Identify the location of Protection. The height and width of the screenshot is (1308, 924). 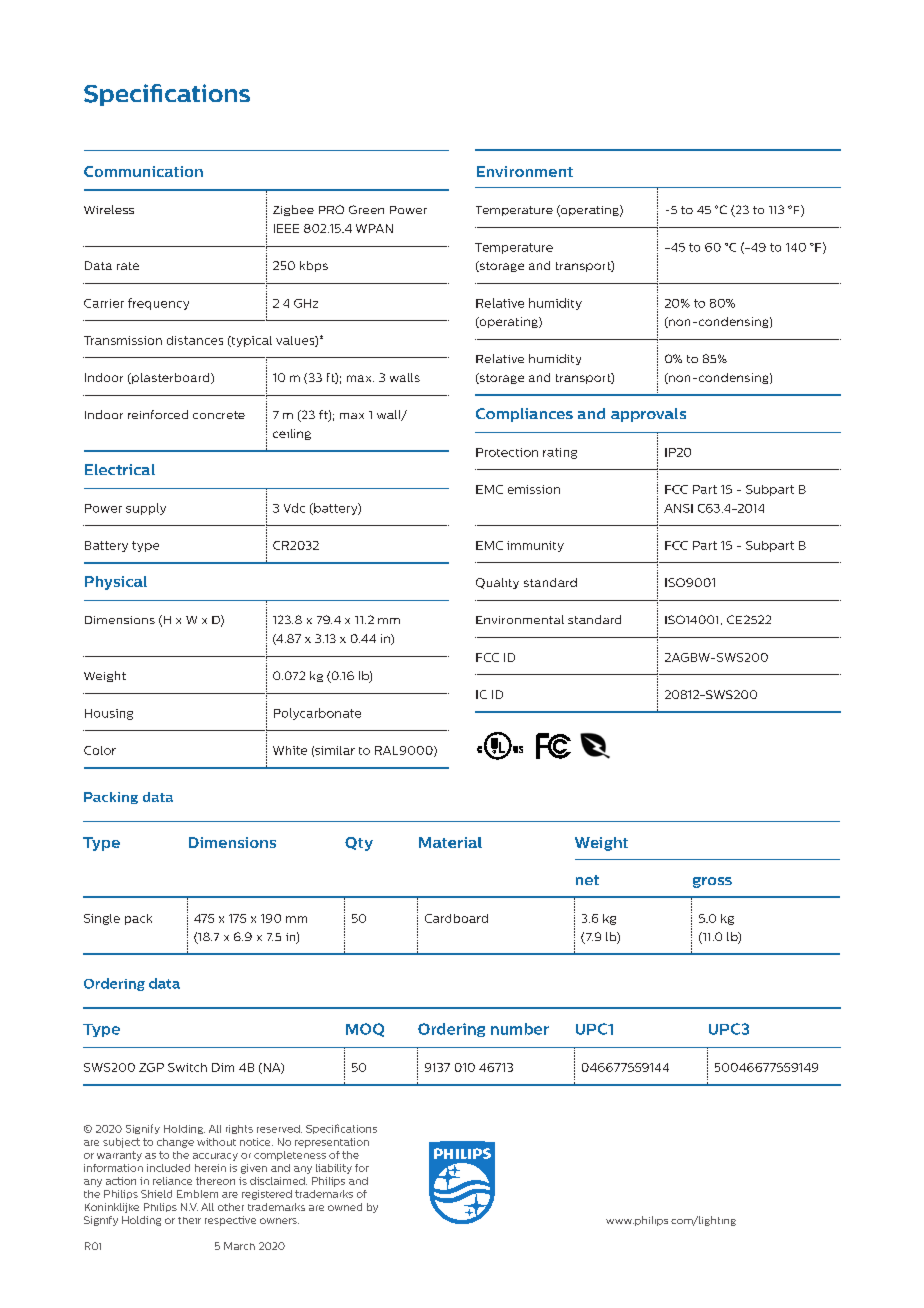
(507, 452).
